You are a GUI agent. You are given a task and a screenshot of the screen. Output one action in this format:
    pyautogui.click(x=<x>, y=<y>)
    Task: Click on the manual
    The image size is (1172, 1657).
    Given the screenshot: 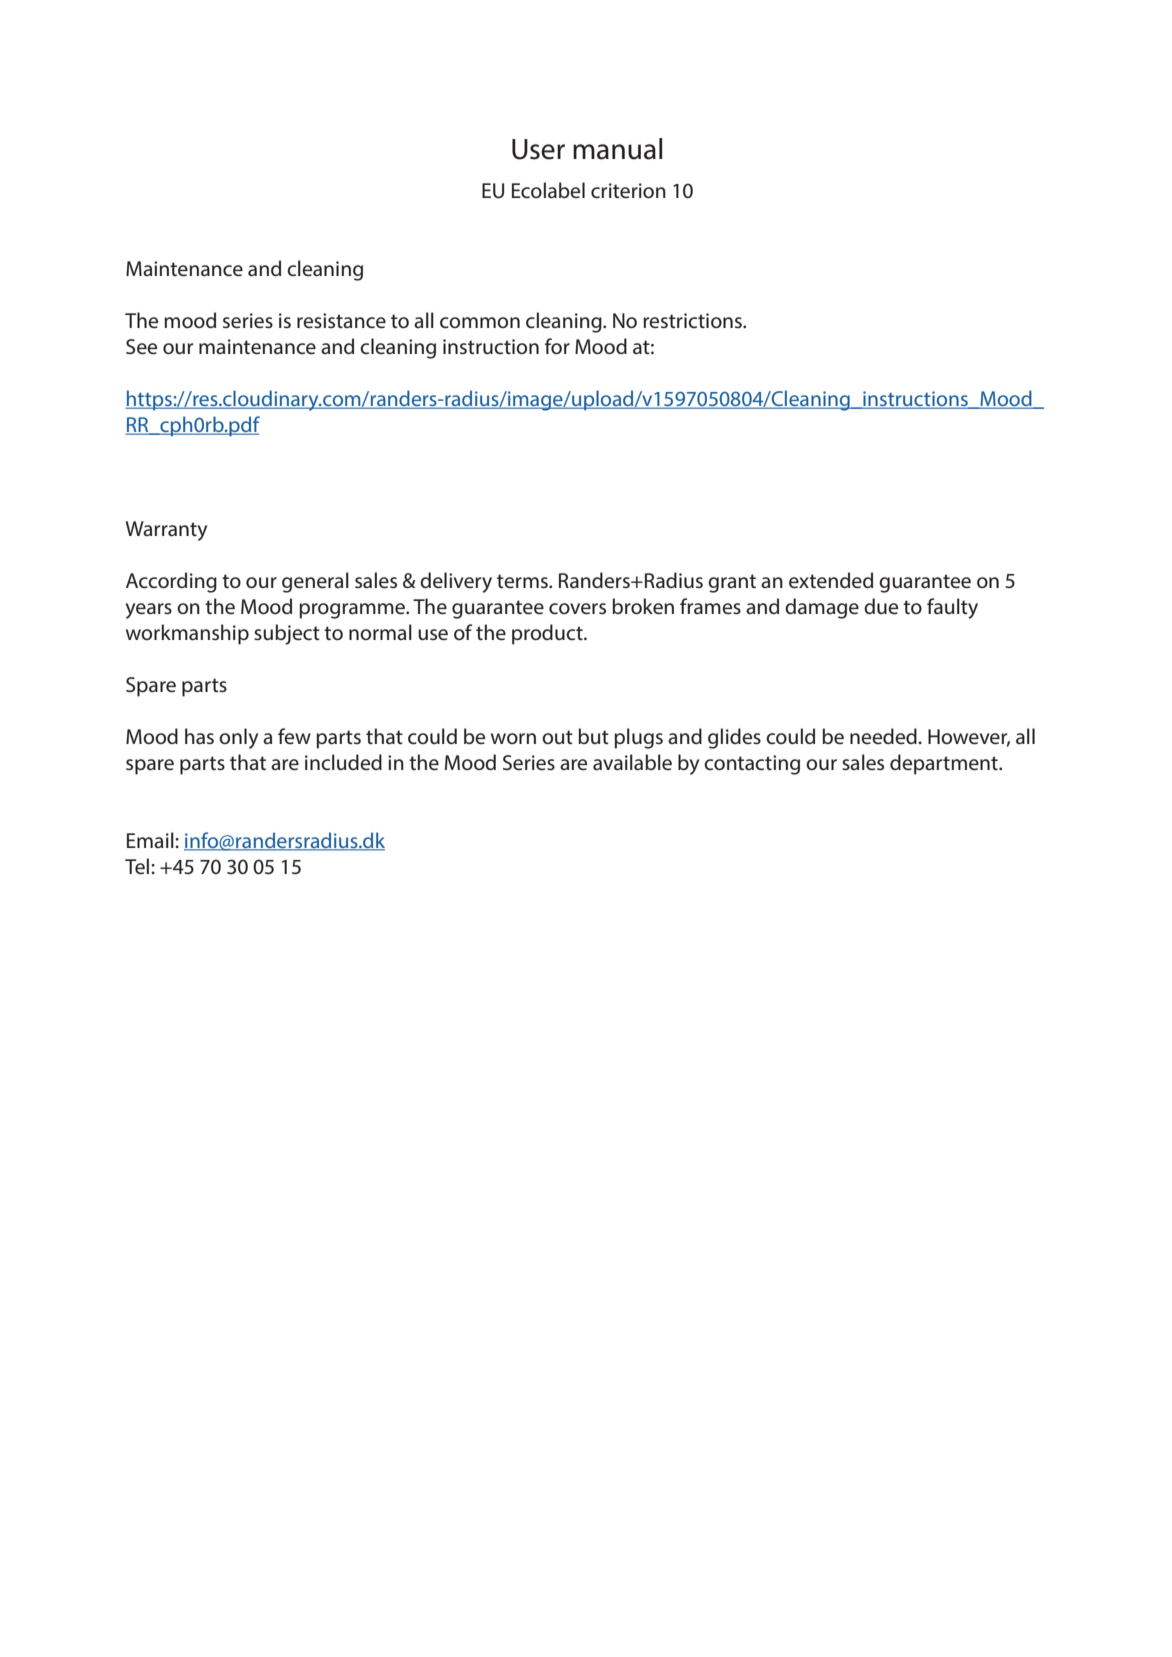 What is the action you would take?
    pyautogui.click(x=617, y=149)
